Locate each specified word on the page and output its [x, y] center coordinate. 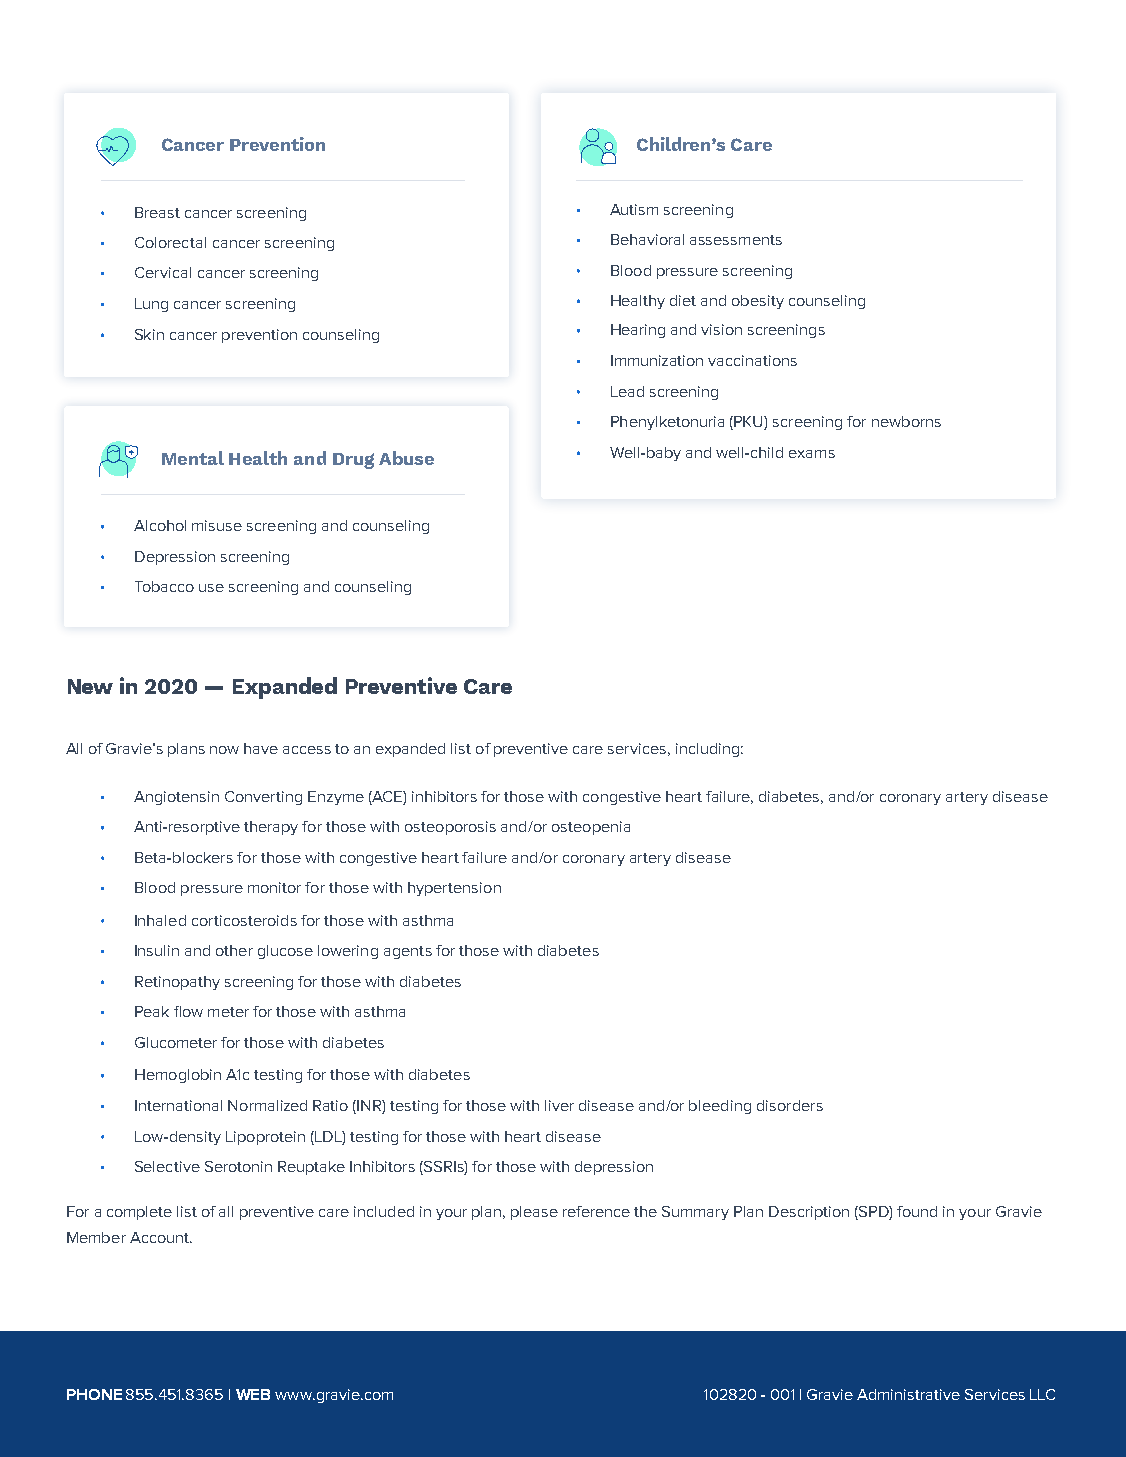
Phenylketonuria [667, 423]
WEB [253, 1394]
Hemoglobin [178, 1076]
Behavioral [647, 239]
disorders [790, 1105]
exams [812, 454]
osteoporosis [450, 828]
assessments [736, 240]
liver [559, 1105]
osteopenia [591, 828]
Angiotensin [176, 798]
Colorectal [170, 242]
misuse [217, 525]
